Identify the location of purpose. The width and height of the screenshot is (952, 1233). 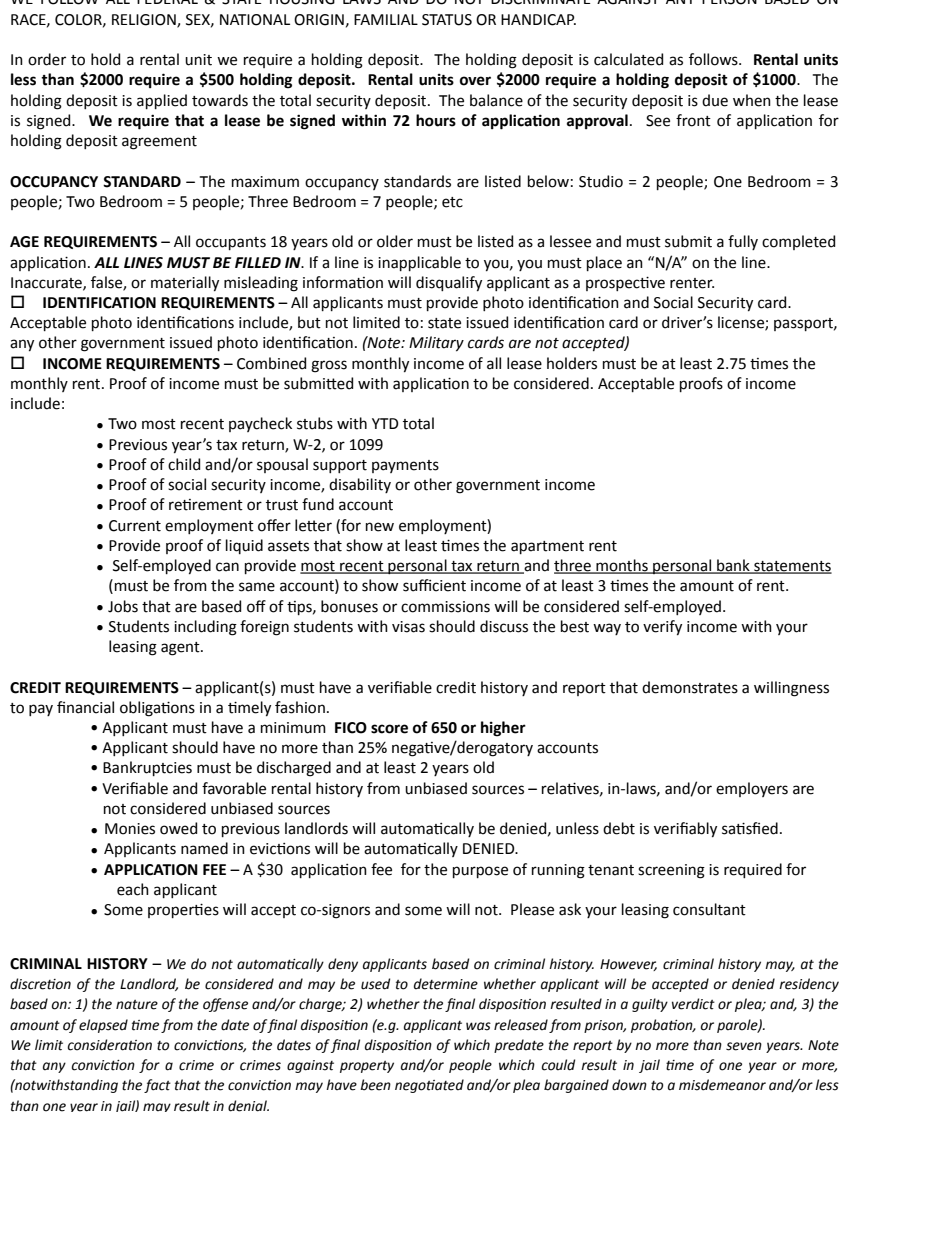
(480, 872).
